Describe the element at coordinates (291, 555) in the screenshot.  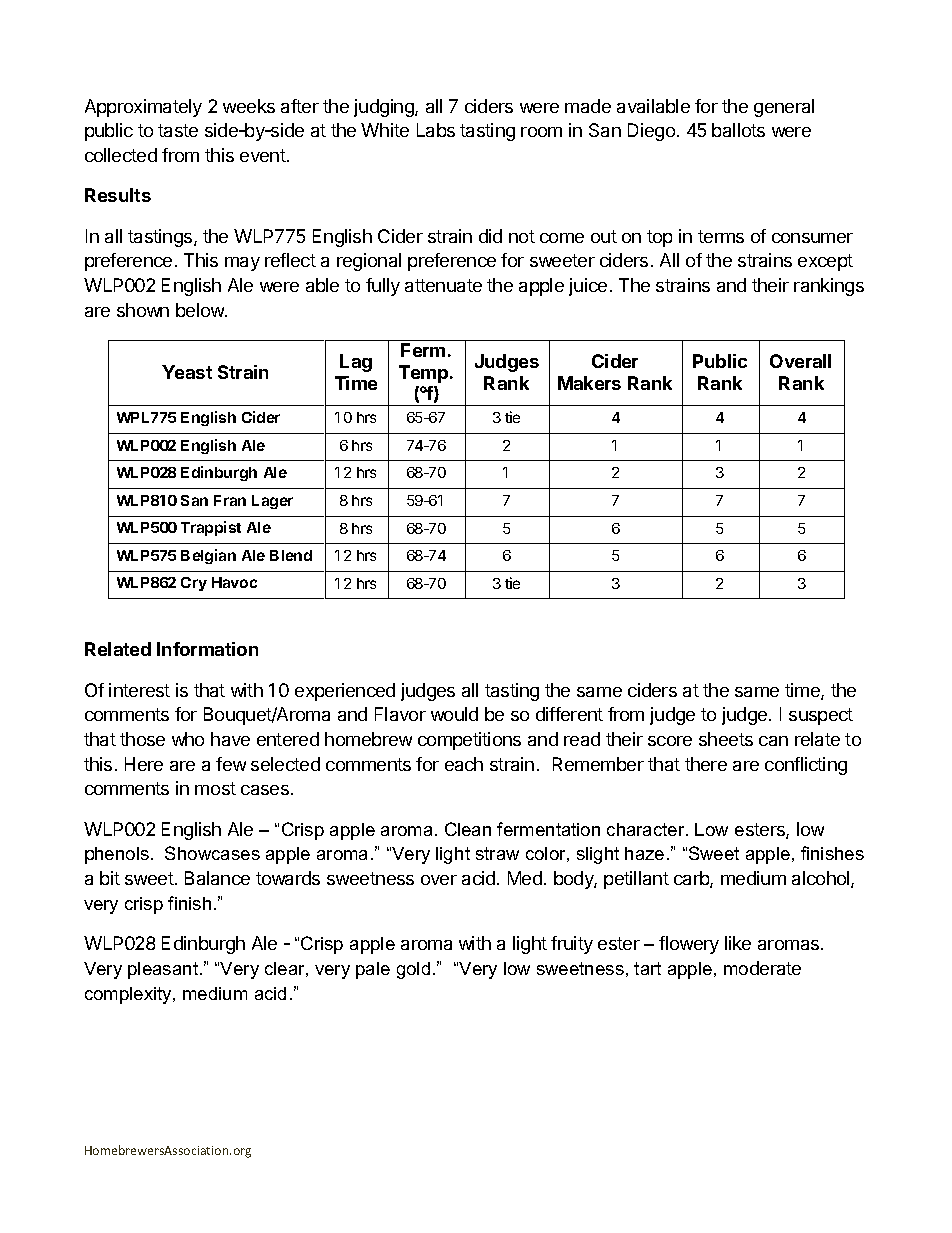
I see `Blend` at that location.
